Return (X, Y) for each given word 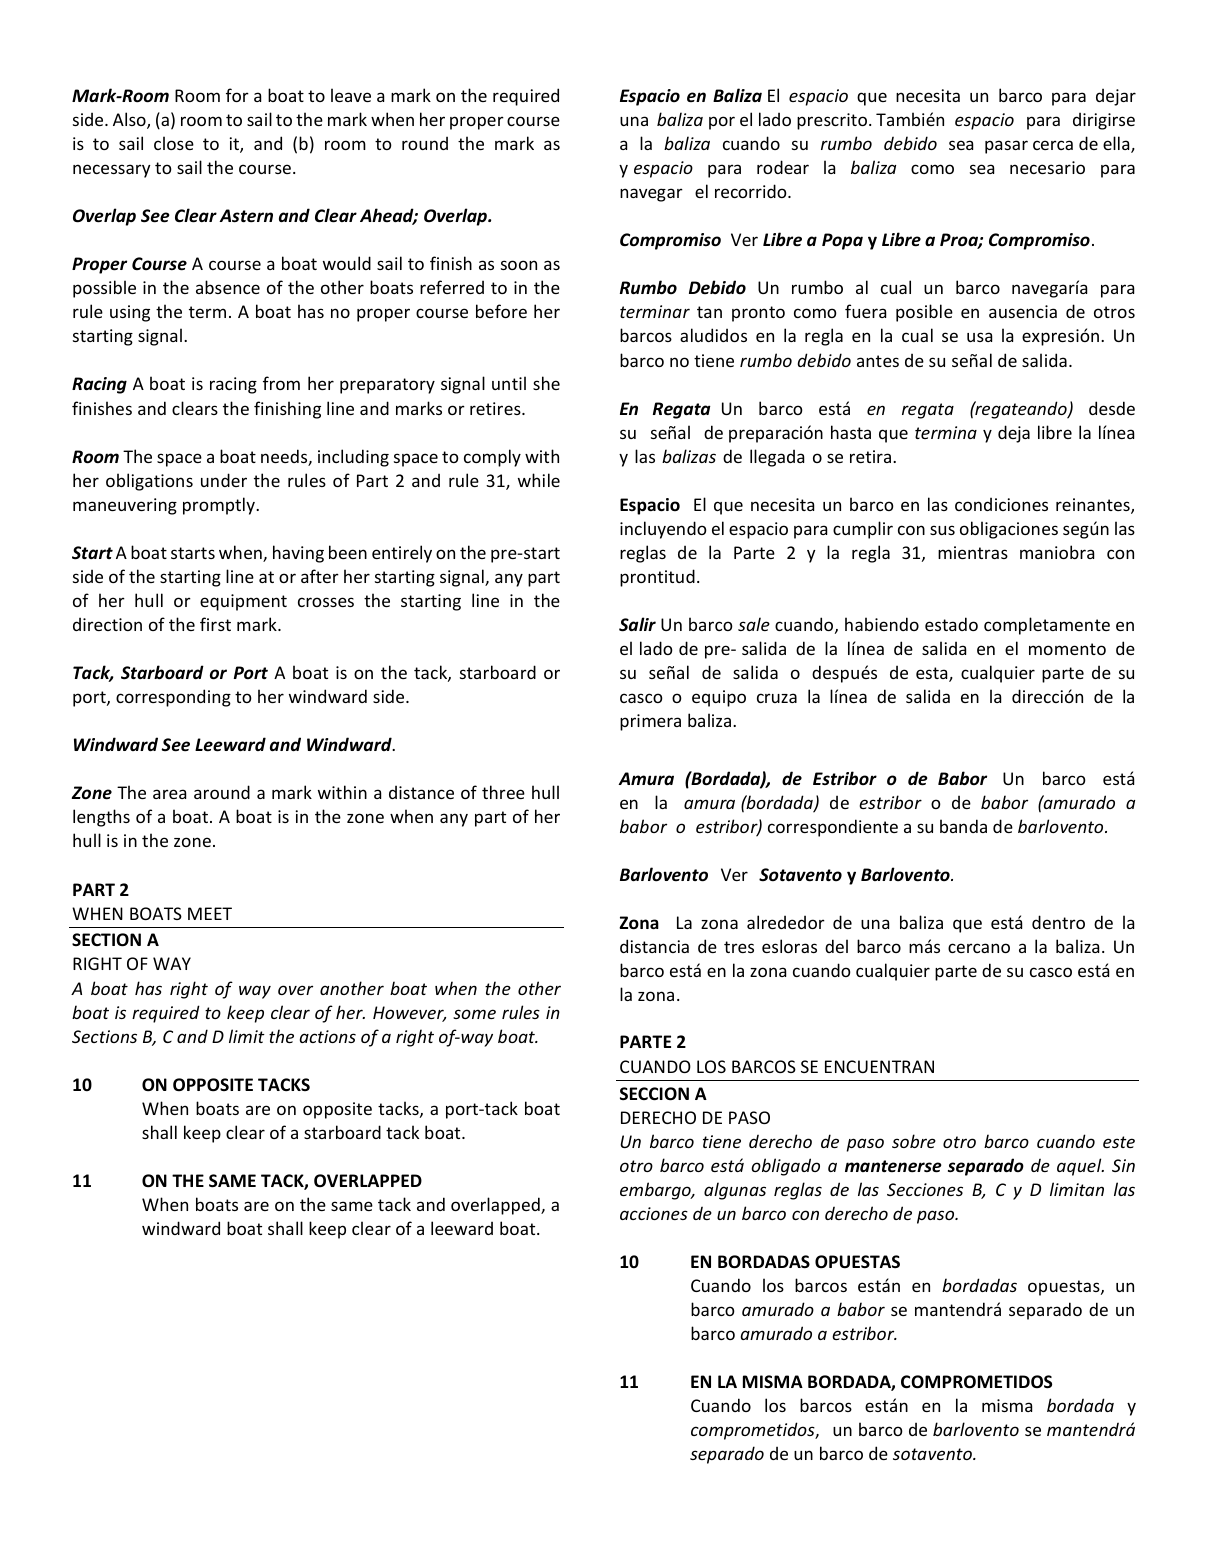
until (509, 383)
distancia (654, 946)
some (474, 1014)
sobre (914, 1141)
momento (1067, 649)
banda (963, 826)
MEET (210, 913)
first (215, 624)
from (281, 383)
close (174, 143)
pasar (1006, 147)
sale (754, 624)
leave (351, 95)
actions (328, 1036)
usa (979, 337)
